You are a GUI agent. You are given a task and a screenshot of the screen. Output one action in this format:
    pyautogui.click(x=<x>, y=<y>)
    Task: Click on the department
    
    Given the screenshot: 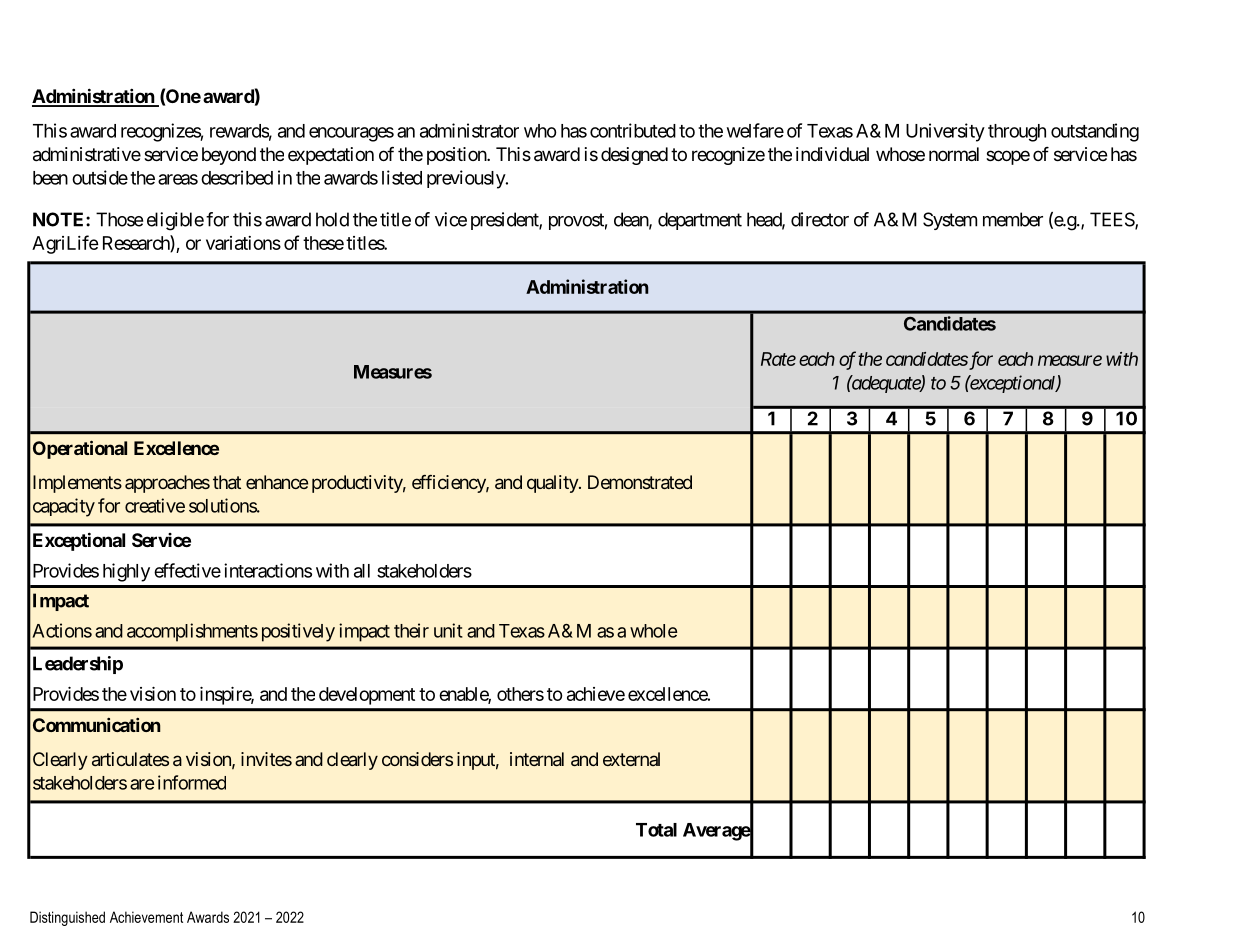 What is the action you would take?
    pyautogui.click(x=700, y=221)
